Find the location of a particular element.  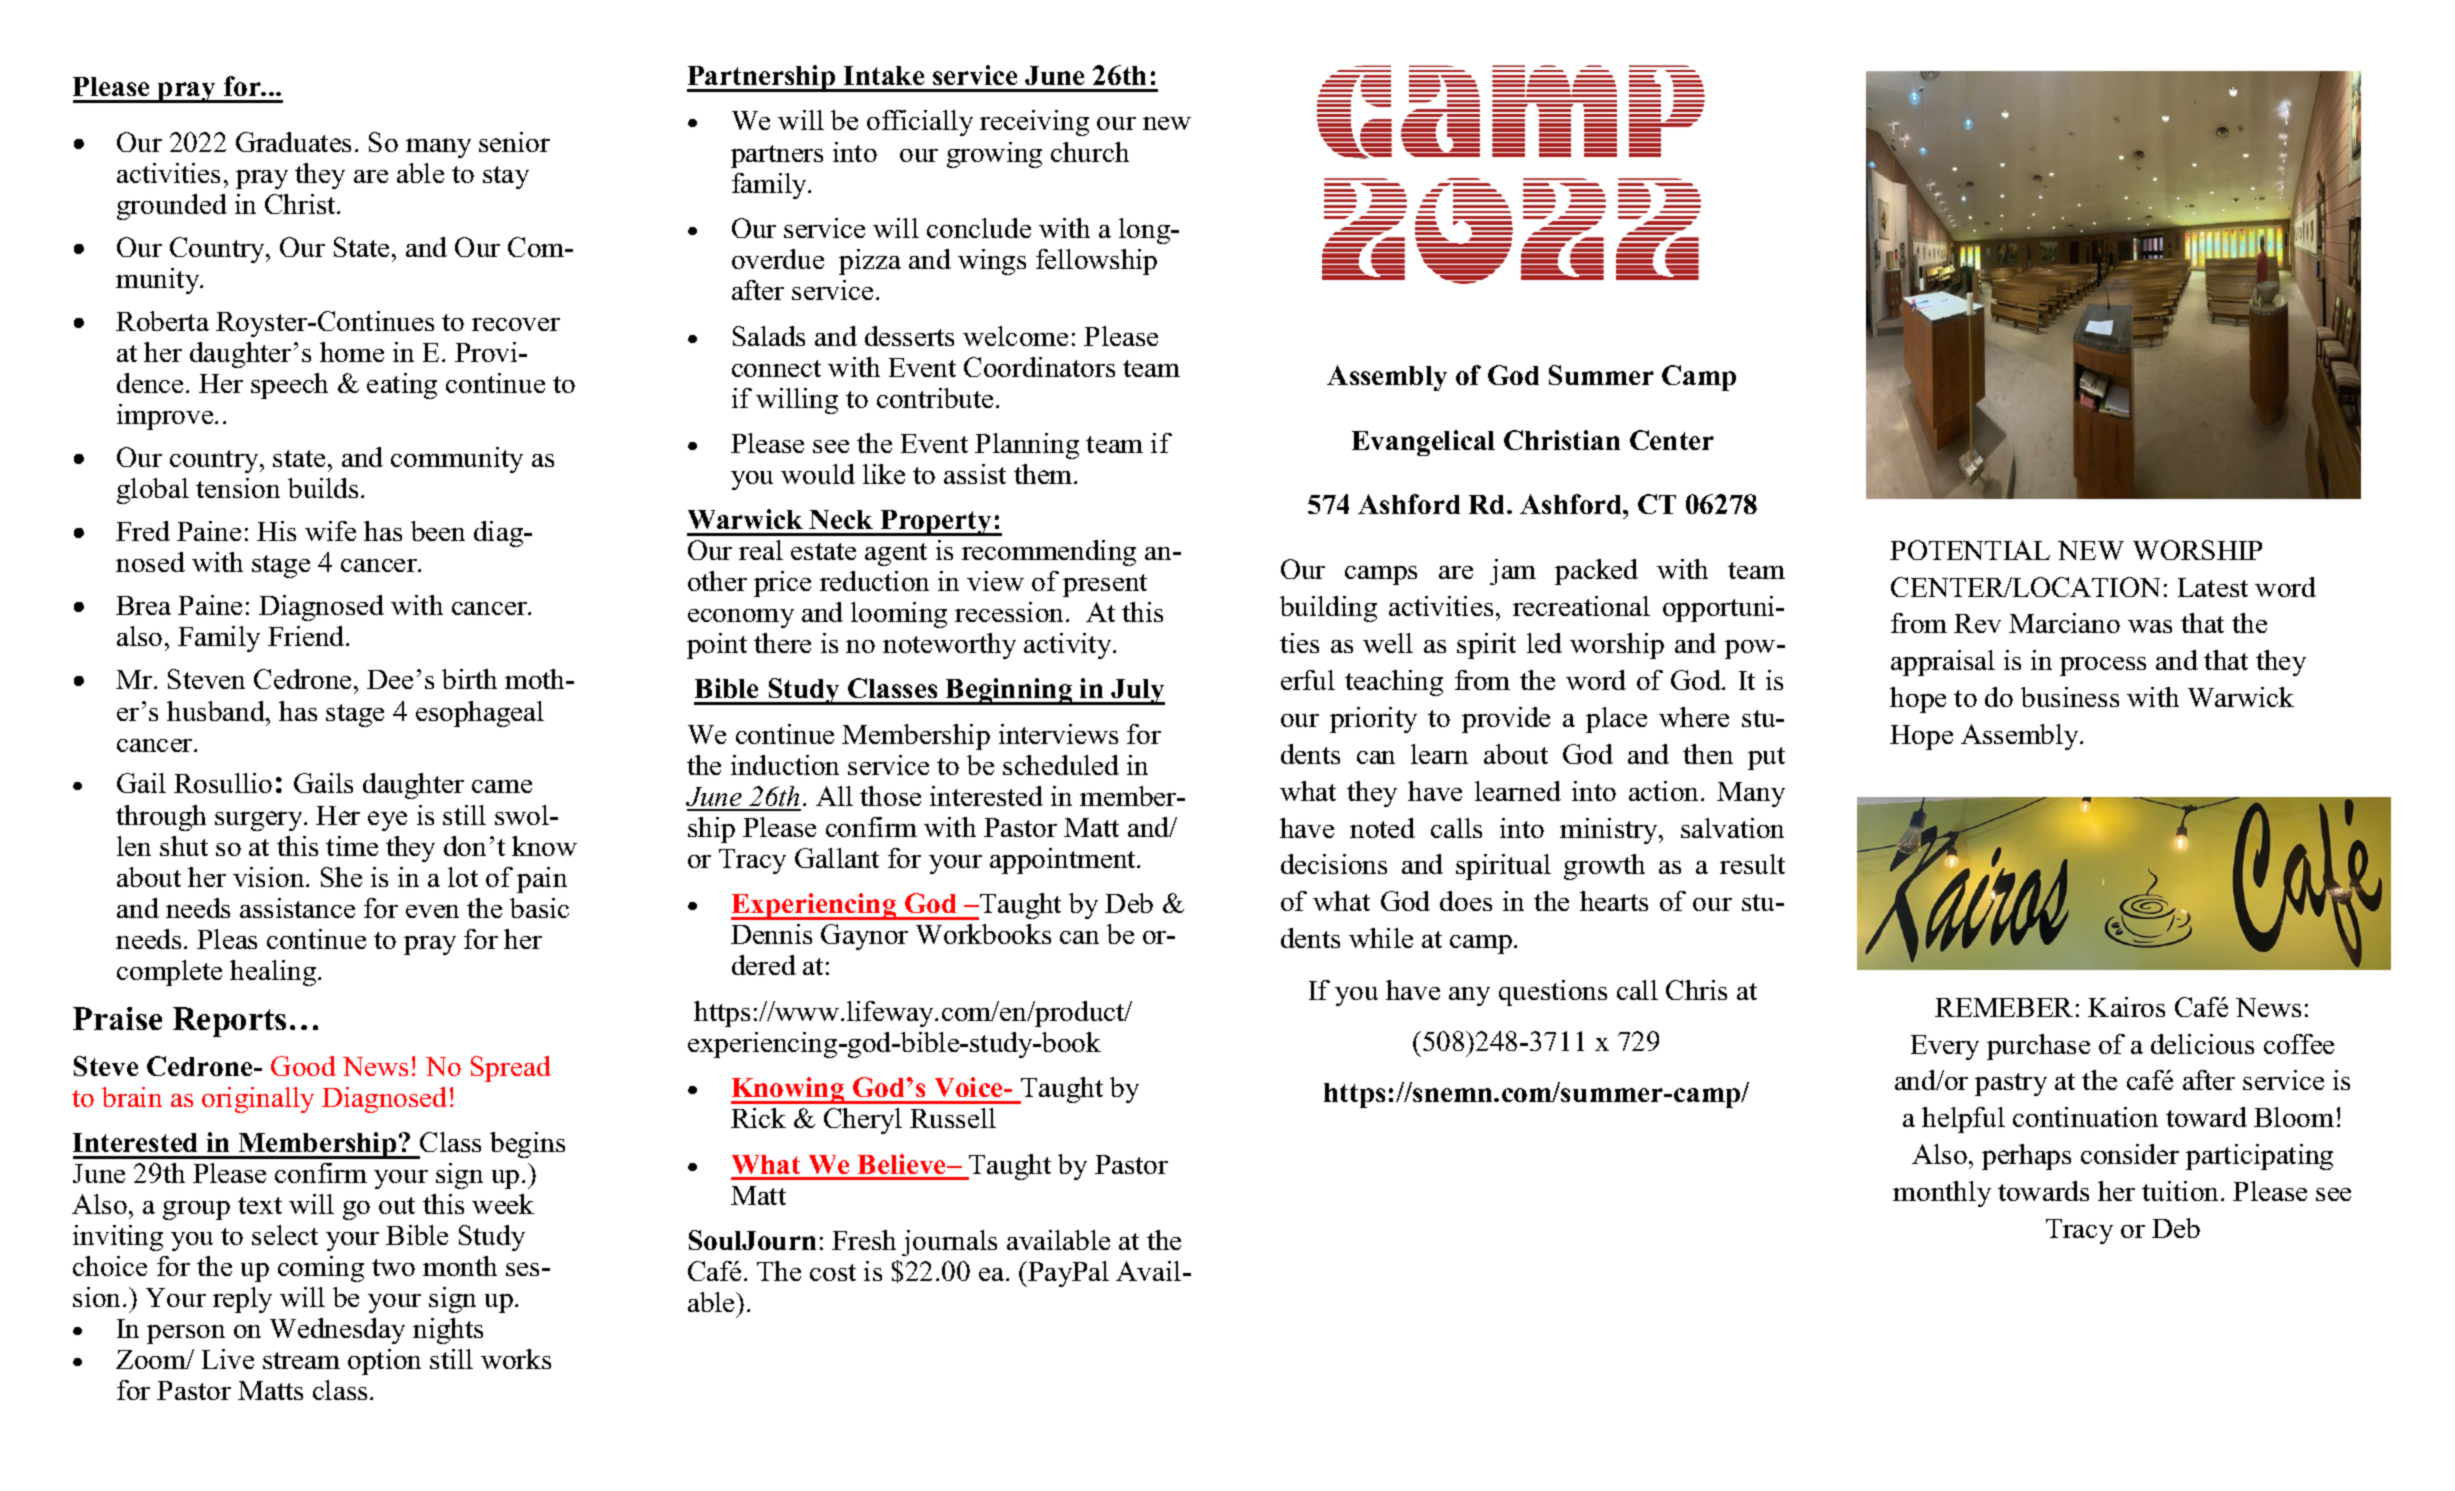

receiving is located at coordinates (1034, 123).
